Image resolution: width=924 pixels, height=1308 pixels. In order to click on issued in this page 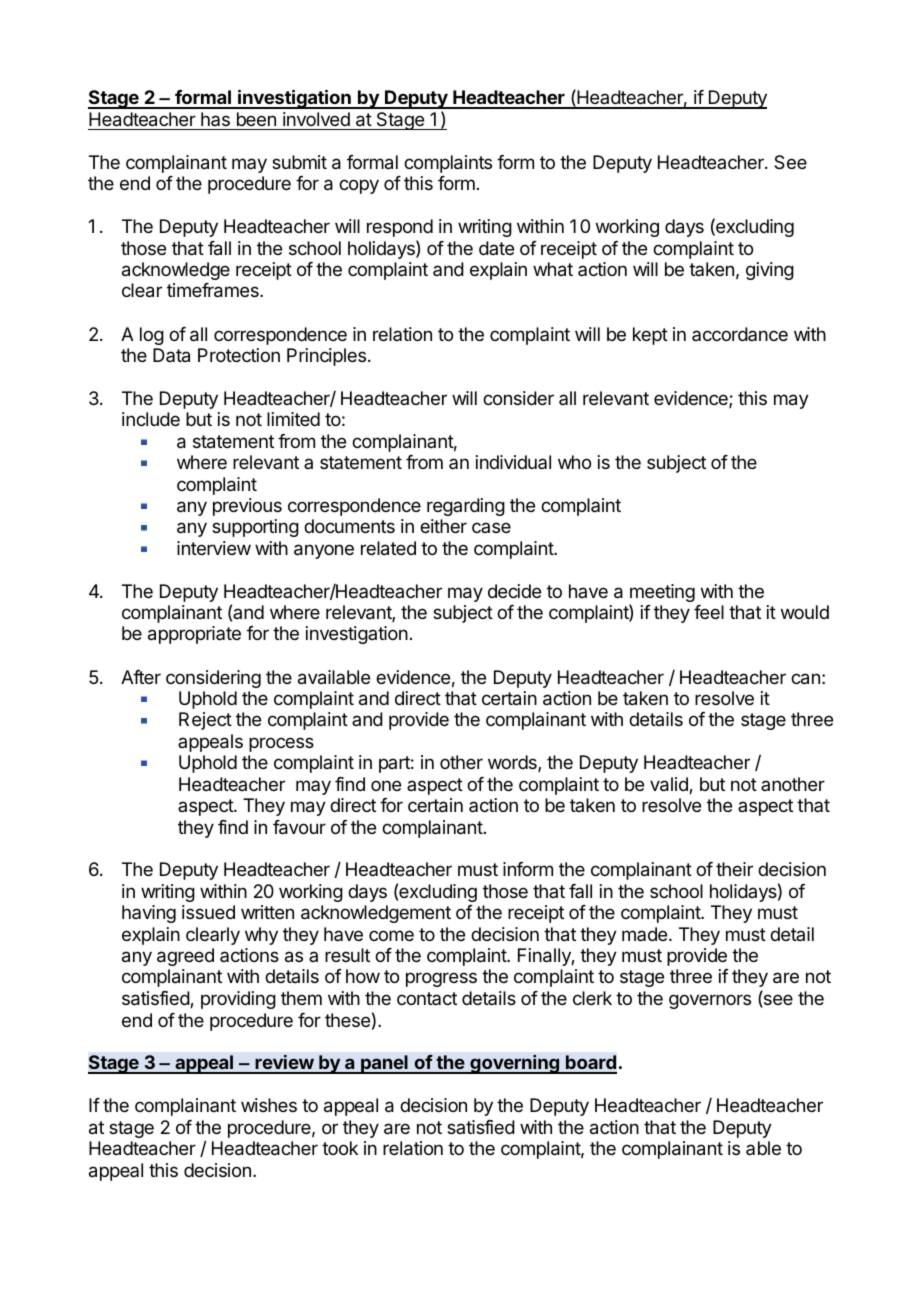, I will do `click(208, 912)`.
